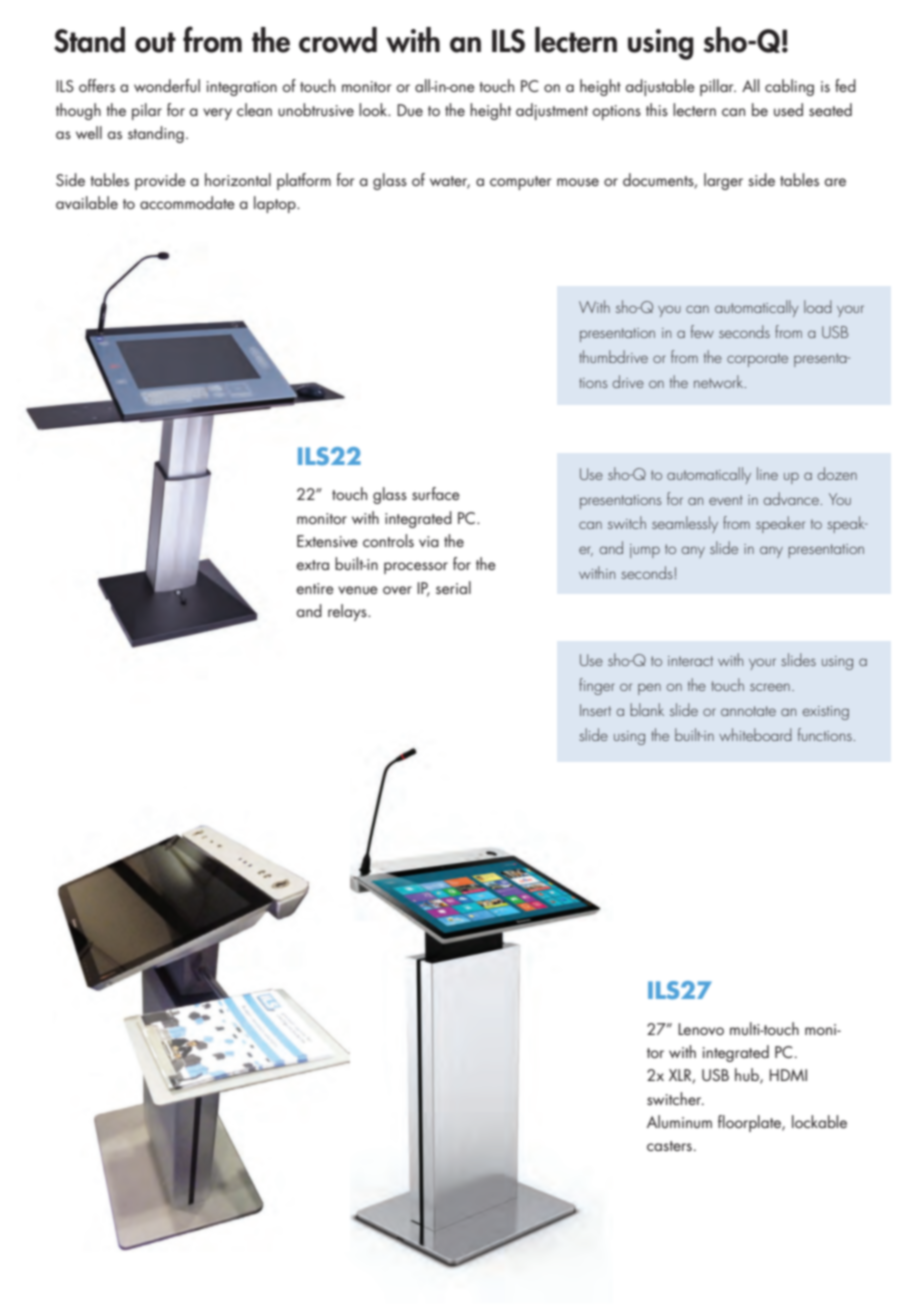 The image size is (924, 1308). What do you see at coordinates (167, 85) in the document?
I see `wonderful` at bounding box center [167, 85].
